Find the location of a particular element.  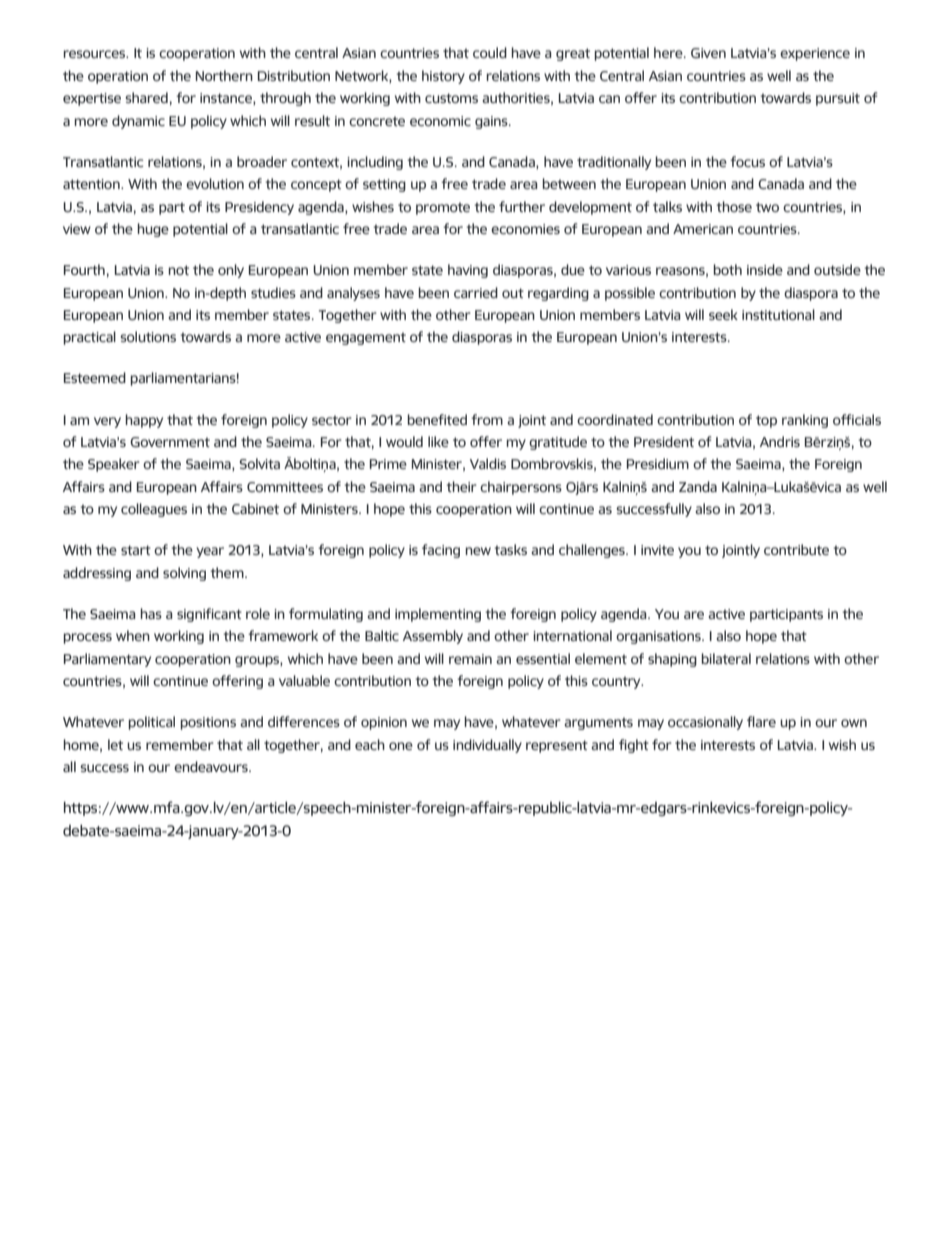

implementing is located at coordinates (438, 615).
